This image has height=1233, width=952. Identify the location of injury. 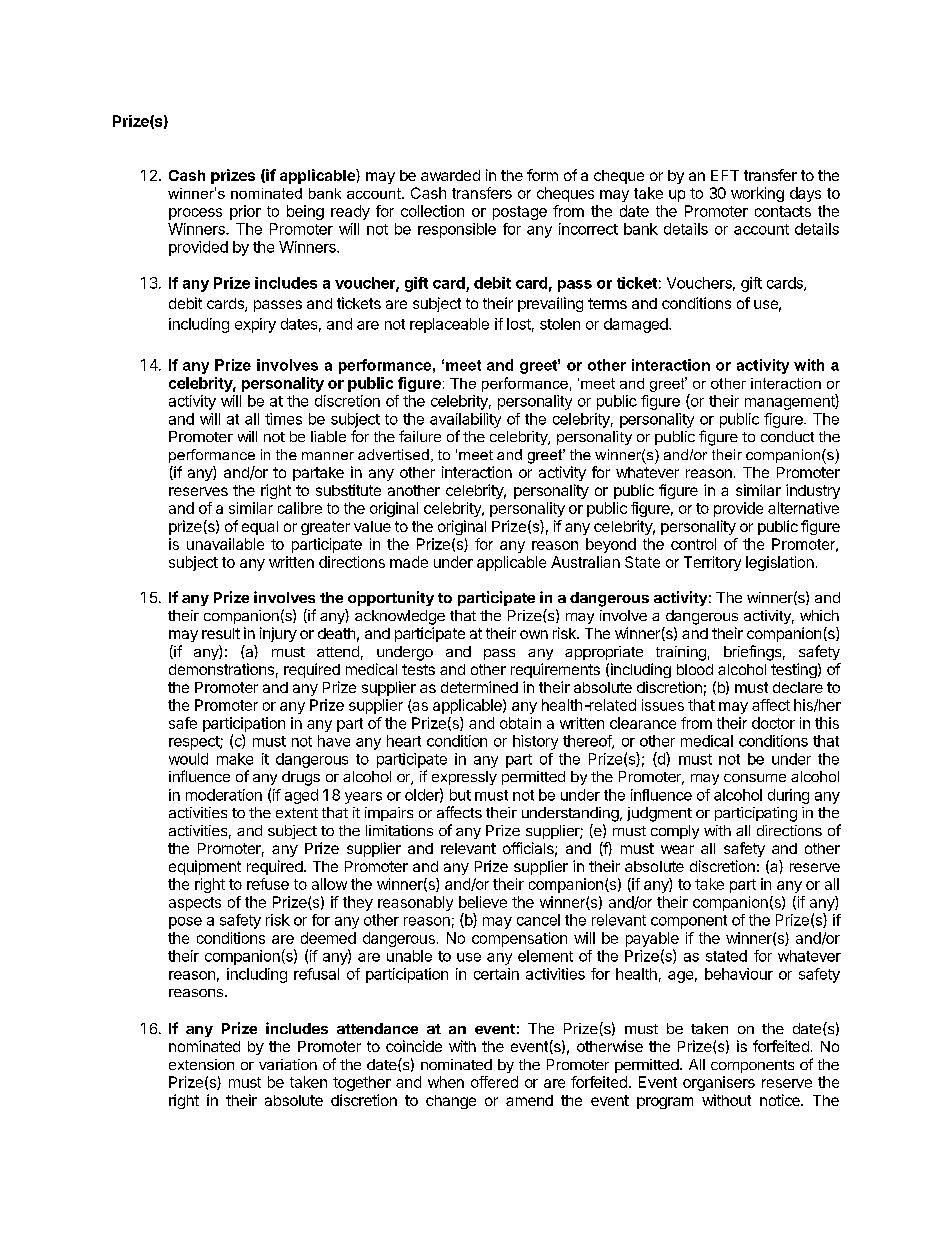
(278, 634).
